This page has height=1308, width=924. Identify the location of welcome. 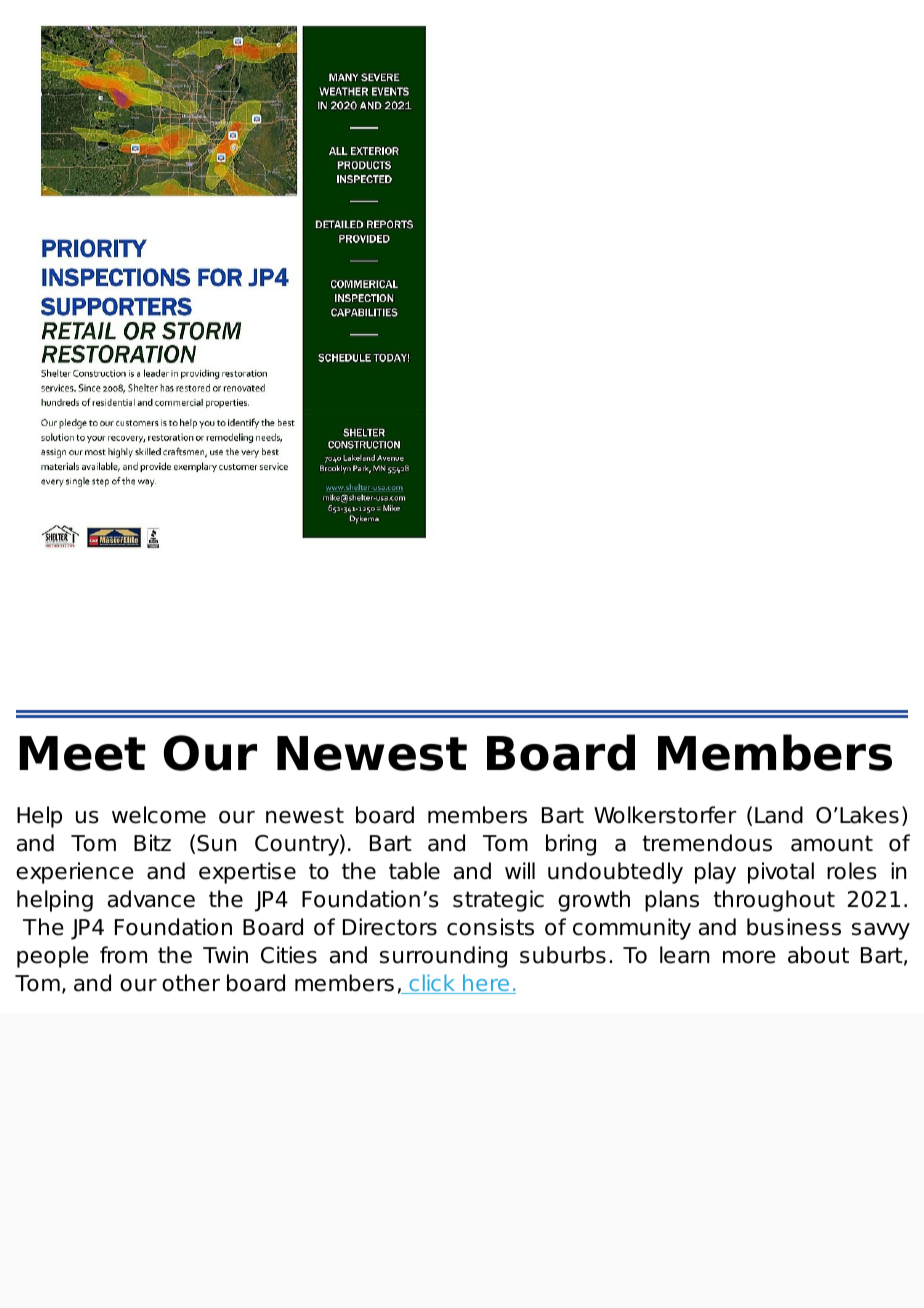
(159, 815).
